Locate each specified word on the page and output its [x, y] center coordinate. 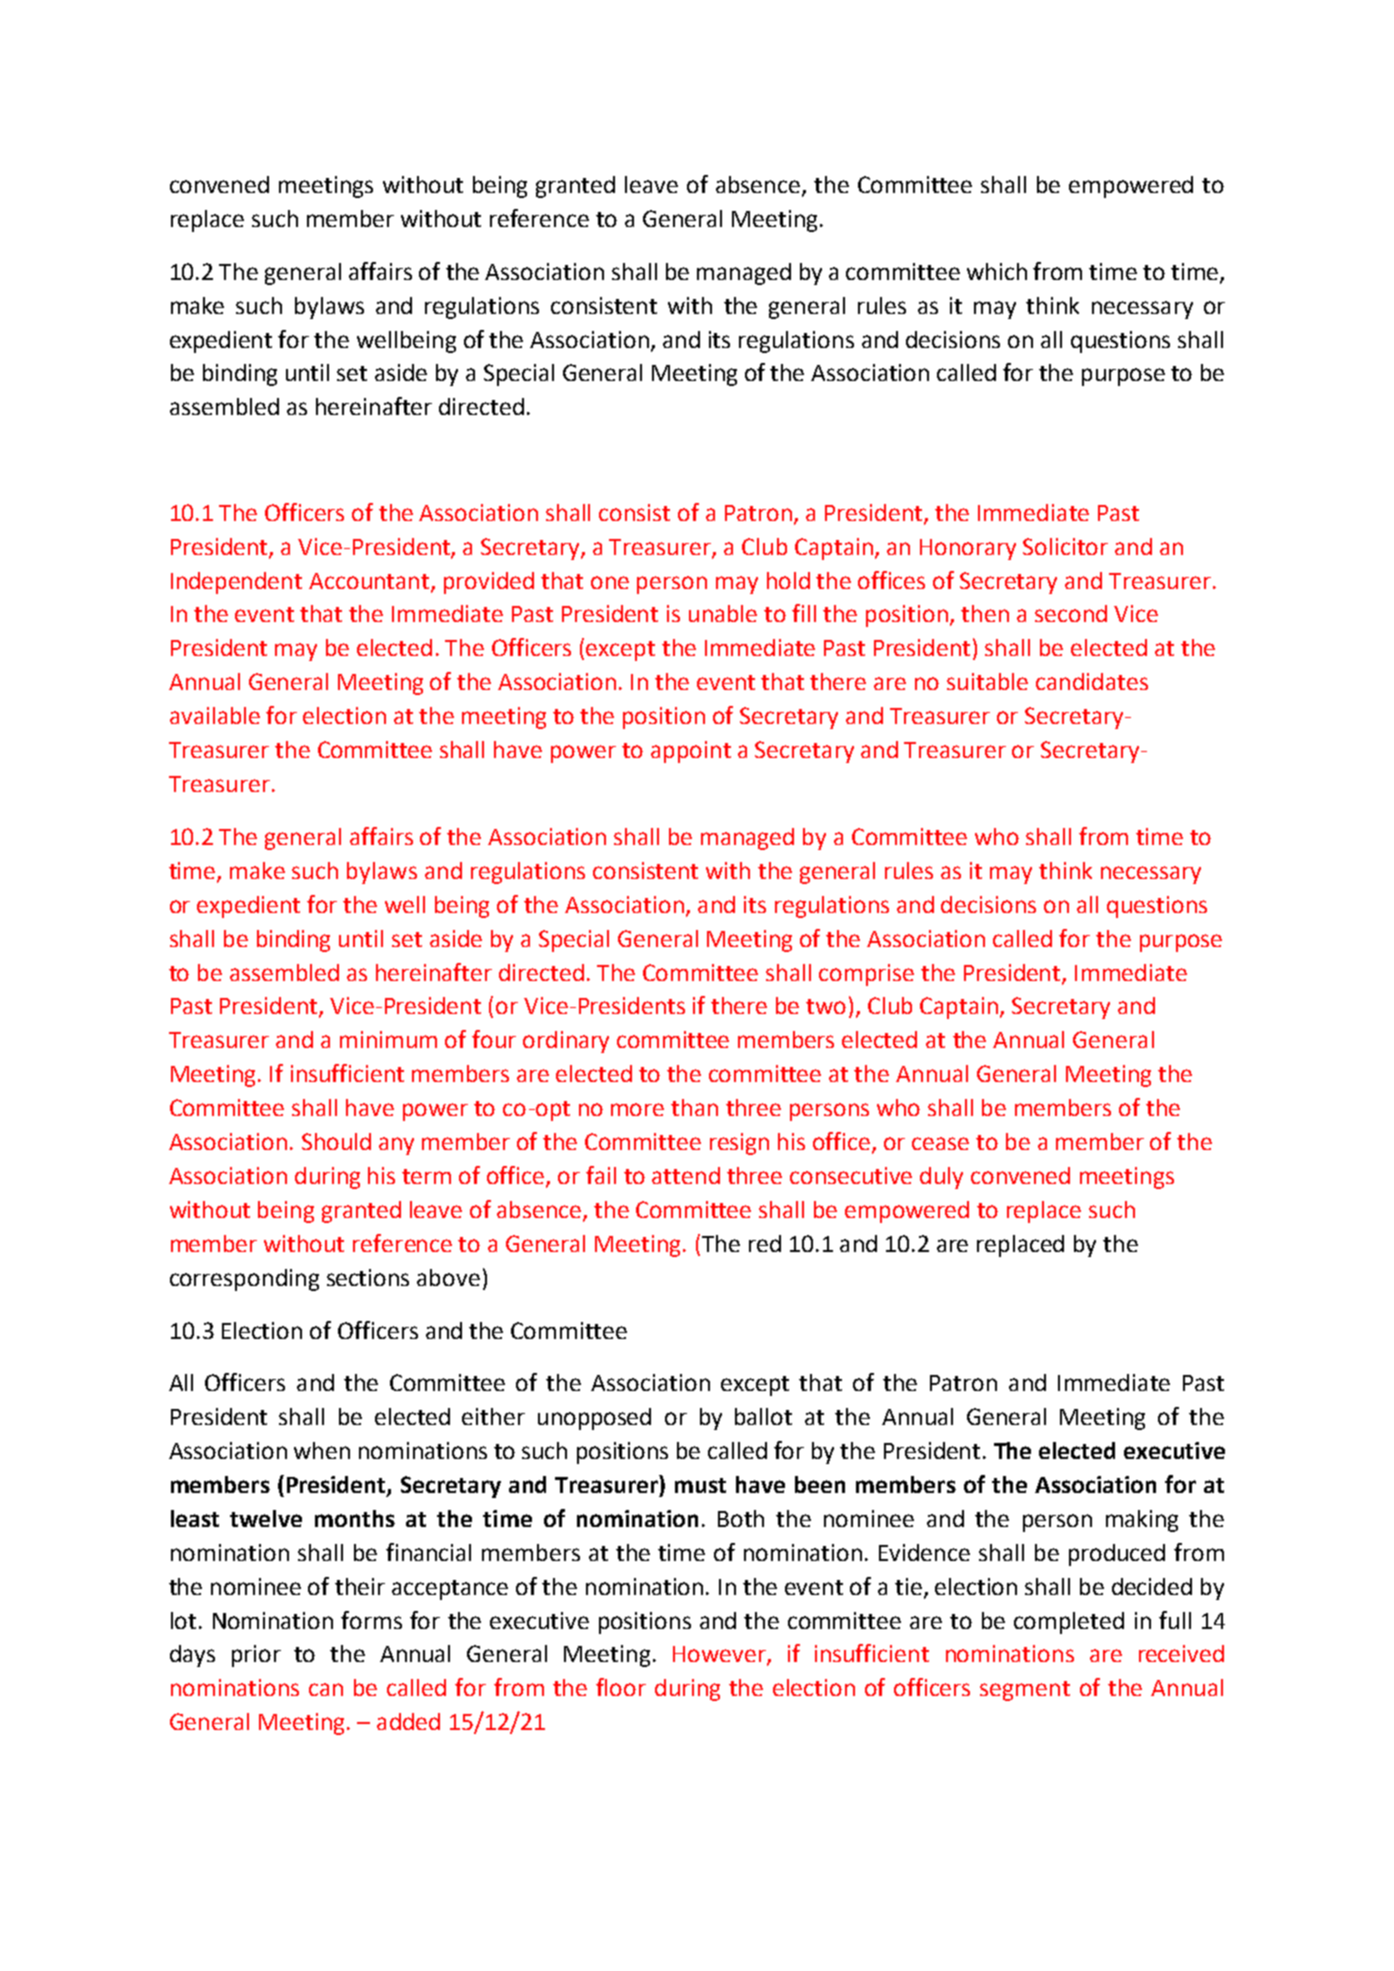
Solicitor [1065, 546]
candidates [1092, 681]
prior [256, 1656]
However [720, 1655]
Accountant [370, 582]
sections [368, 1277]
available [215, 715]
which [997, 271]
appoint [691, 752]
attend [686, 1175]
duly [941, 1178]
